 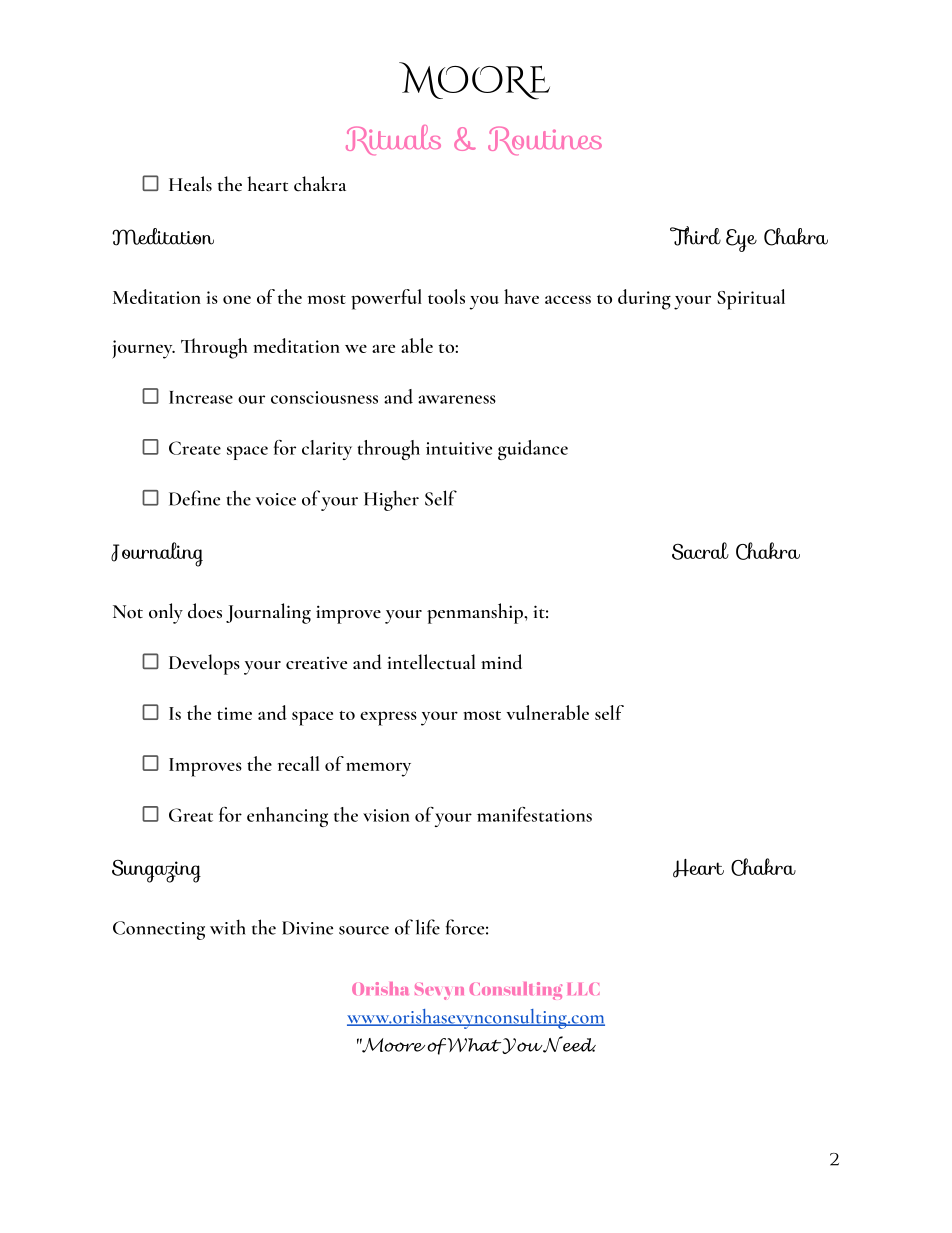 What do you see at coordinates (386, 815) in the image?
I see `vision` at bounding box center [386, 815].
